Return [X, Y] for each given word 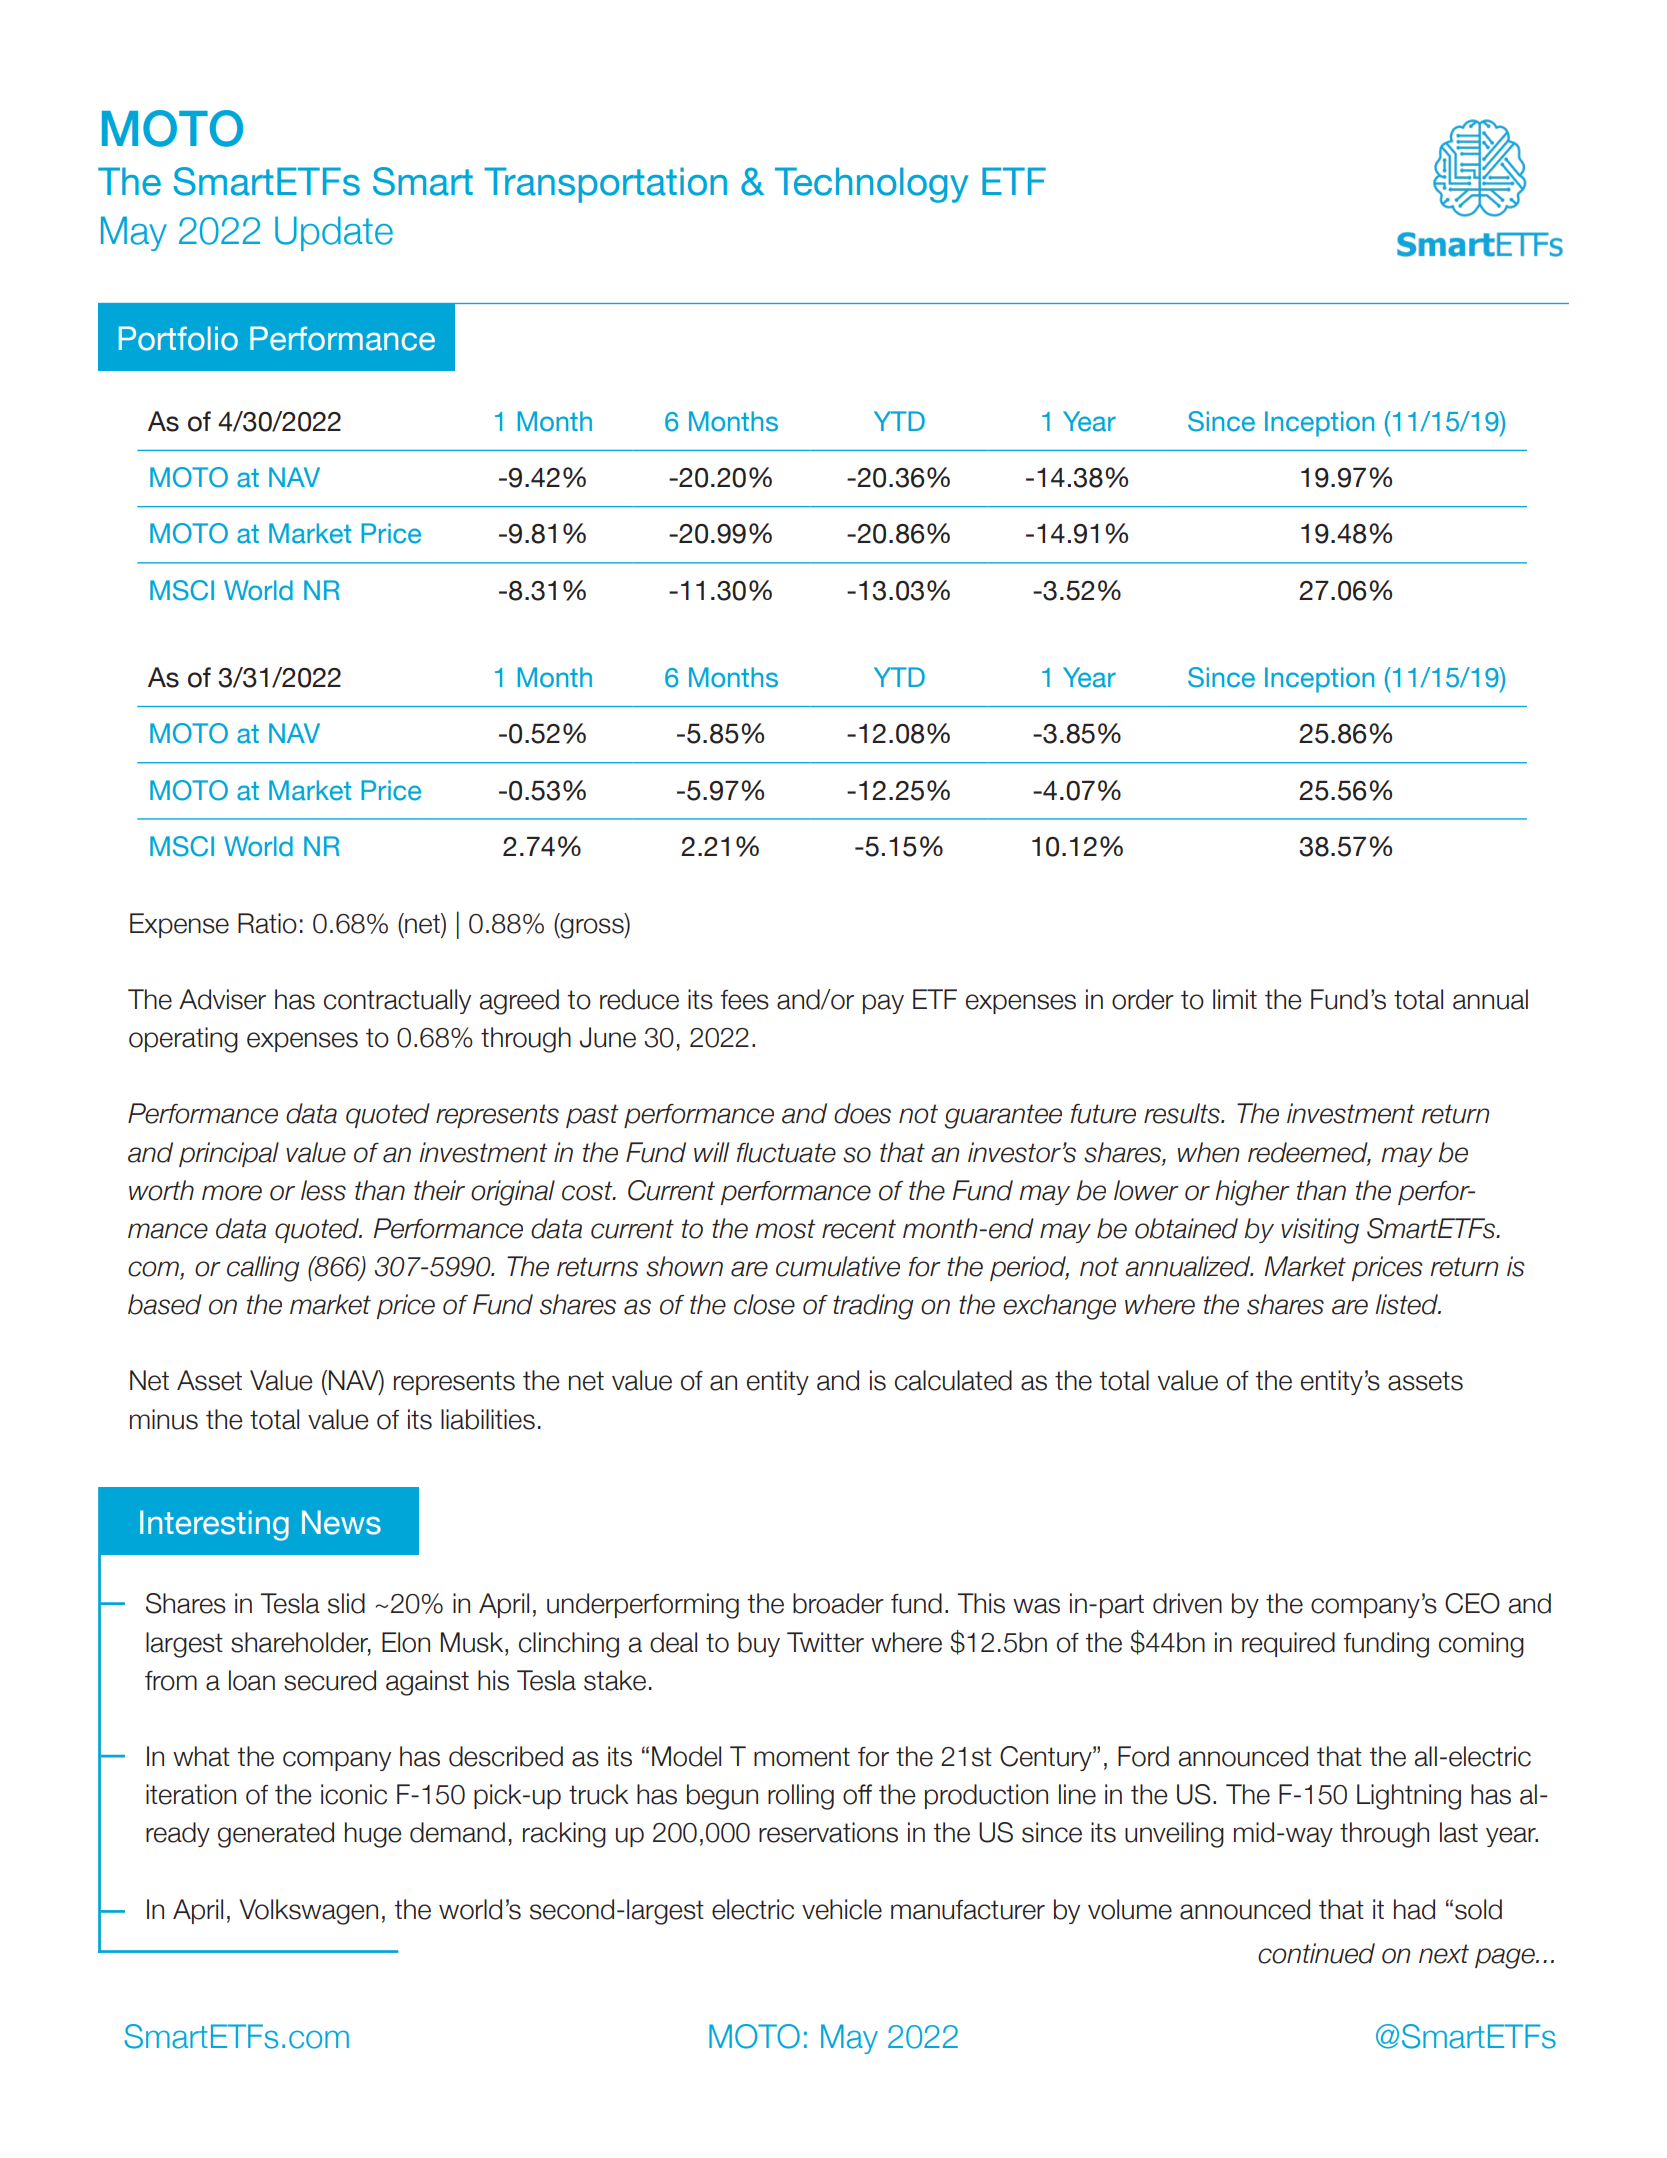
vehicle [842, 1909]
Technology [871, 185]
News [341, 1522]
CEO [1472, 1603]
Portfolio [178, 338]
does [862, 1113]
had [1414, 1909]
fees [744, 1000]
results [1183, 1113]
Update [334, 233]
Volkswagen [308, 1912]
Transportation [605, 185]
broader [838, 1603]
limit [1235, 999]
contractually [397, 1001]
